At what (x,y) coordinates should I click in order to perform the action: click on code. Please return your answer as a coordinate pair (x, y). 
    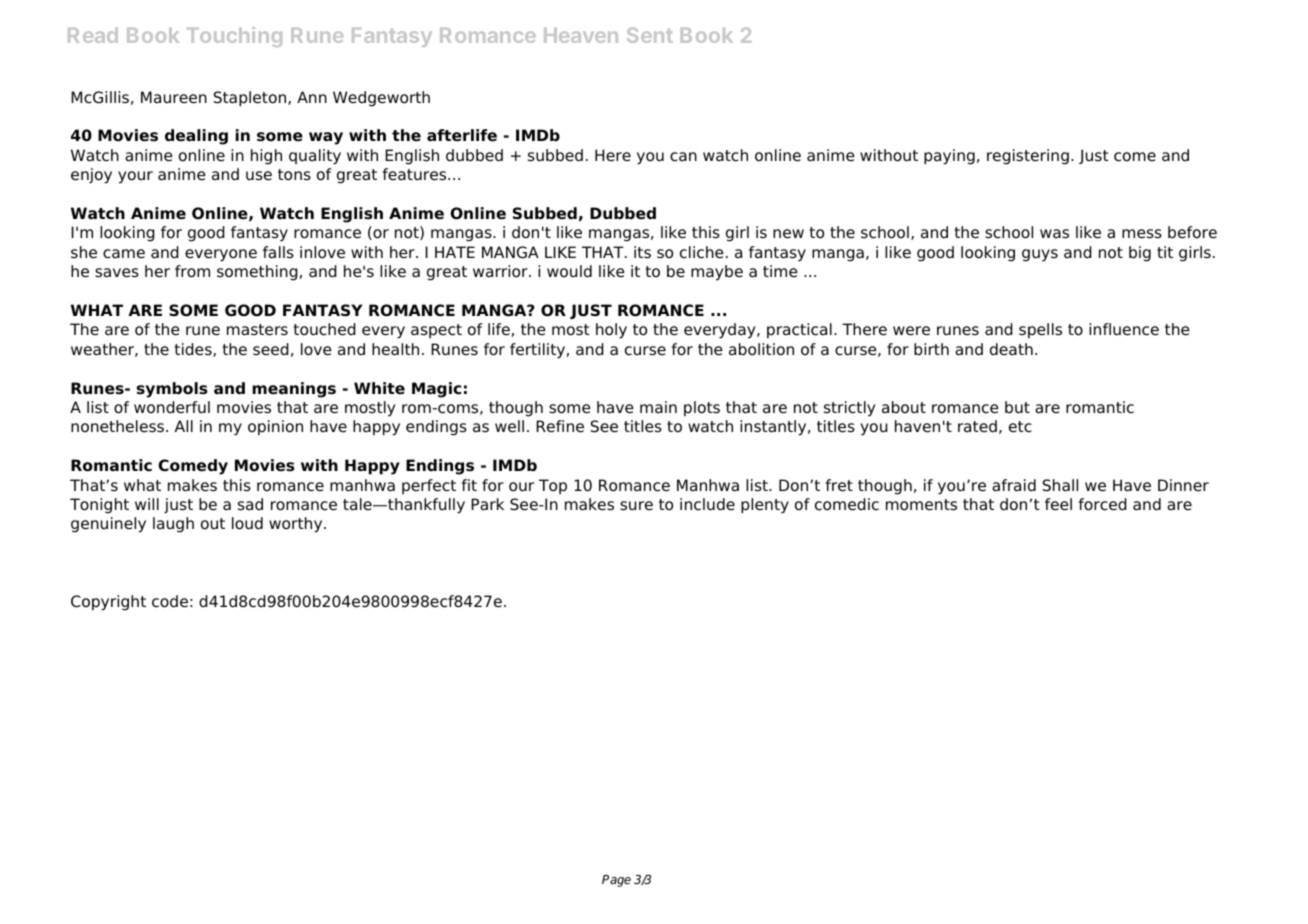
    Looking at the image, I should click on (170, 601).
